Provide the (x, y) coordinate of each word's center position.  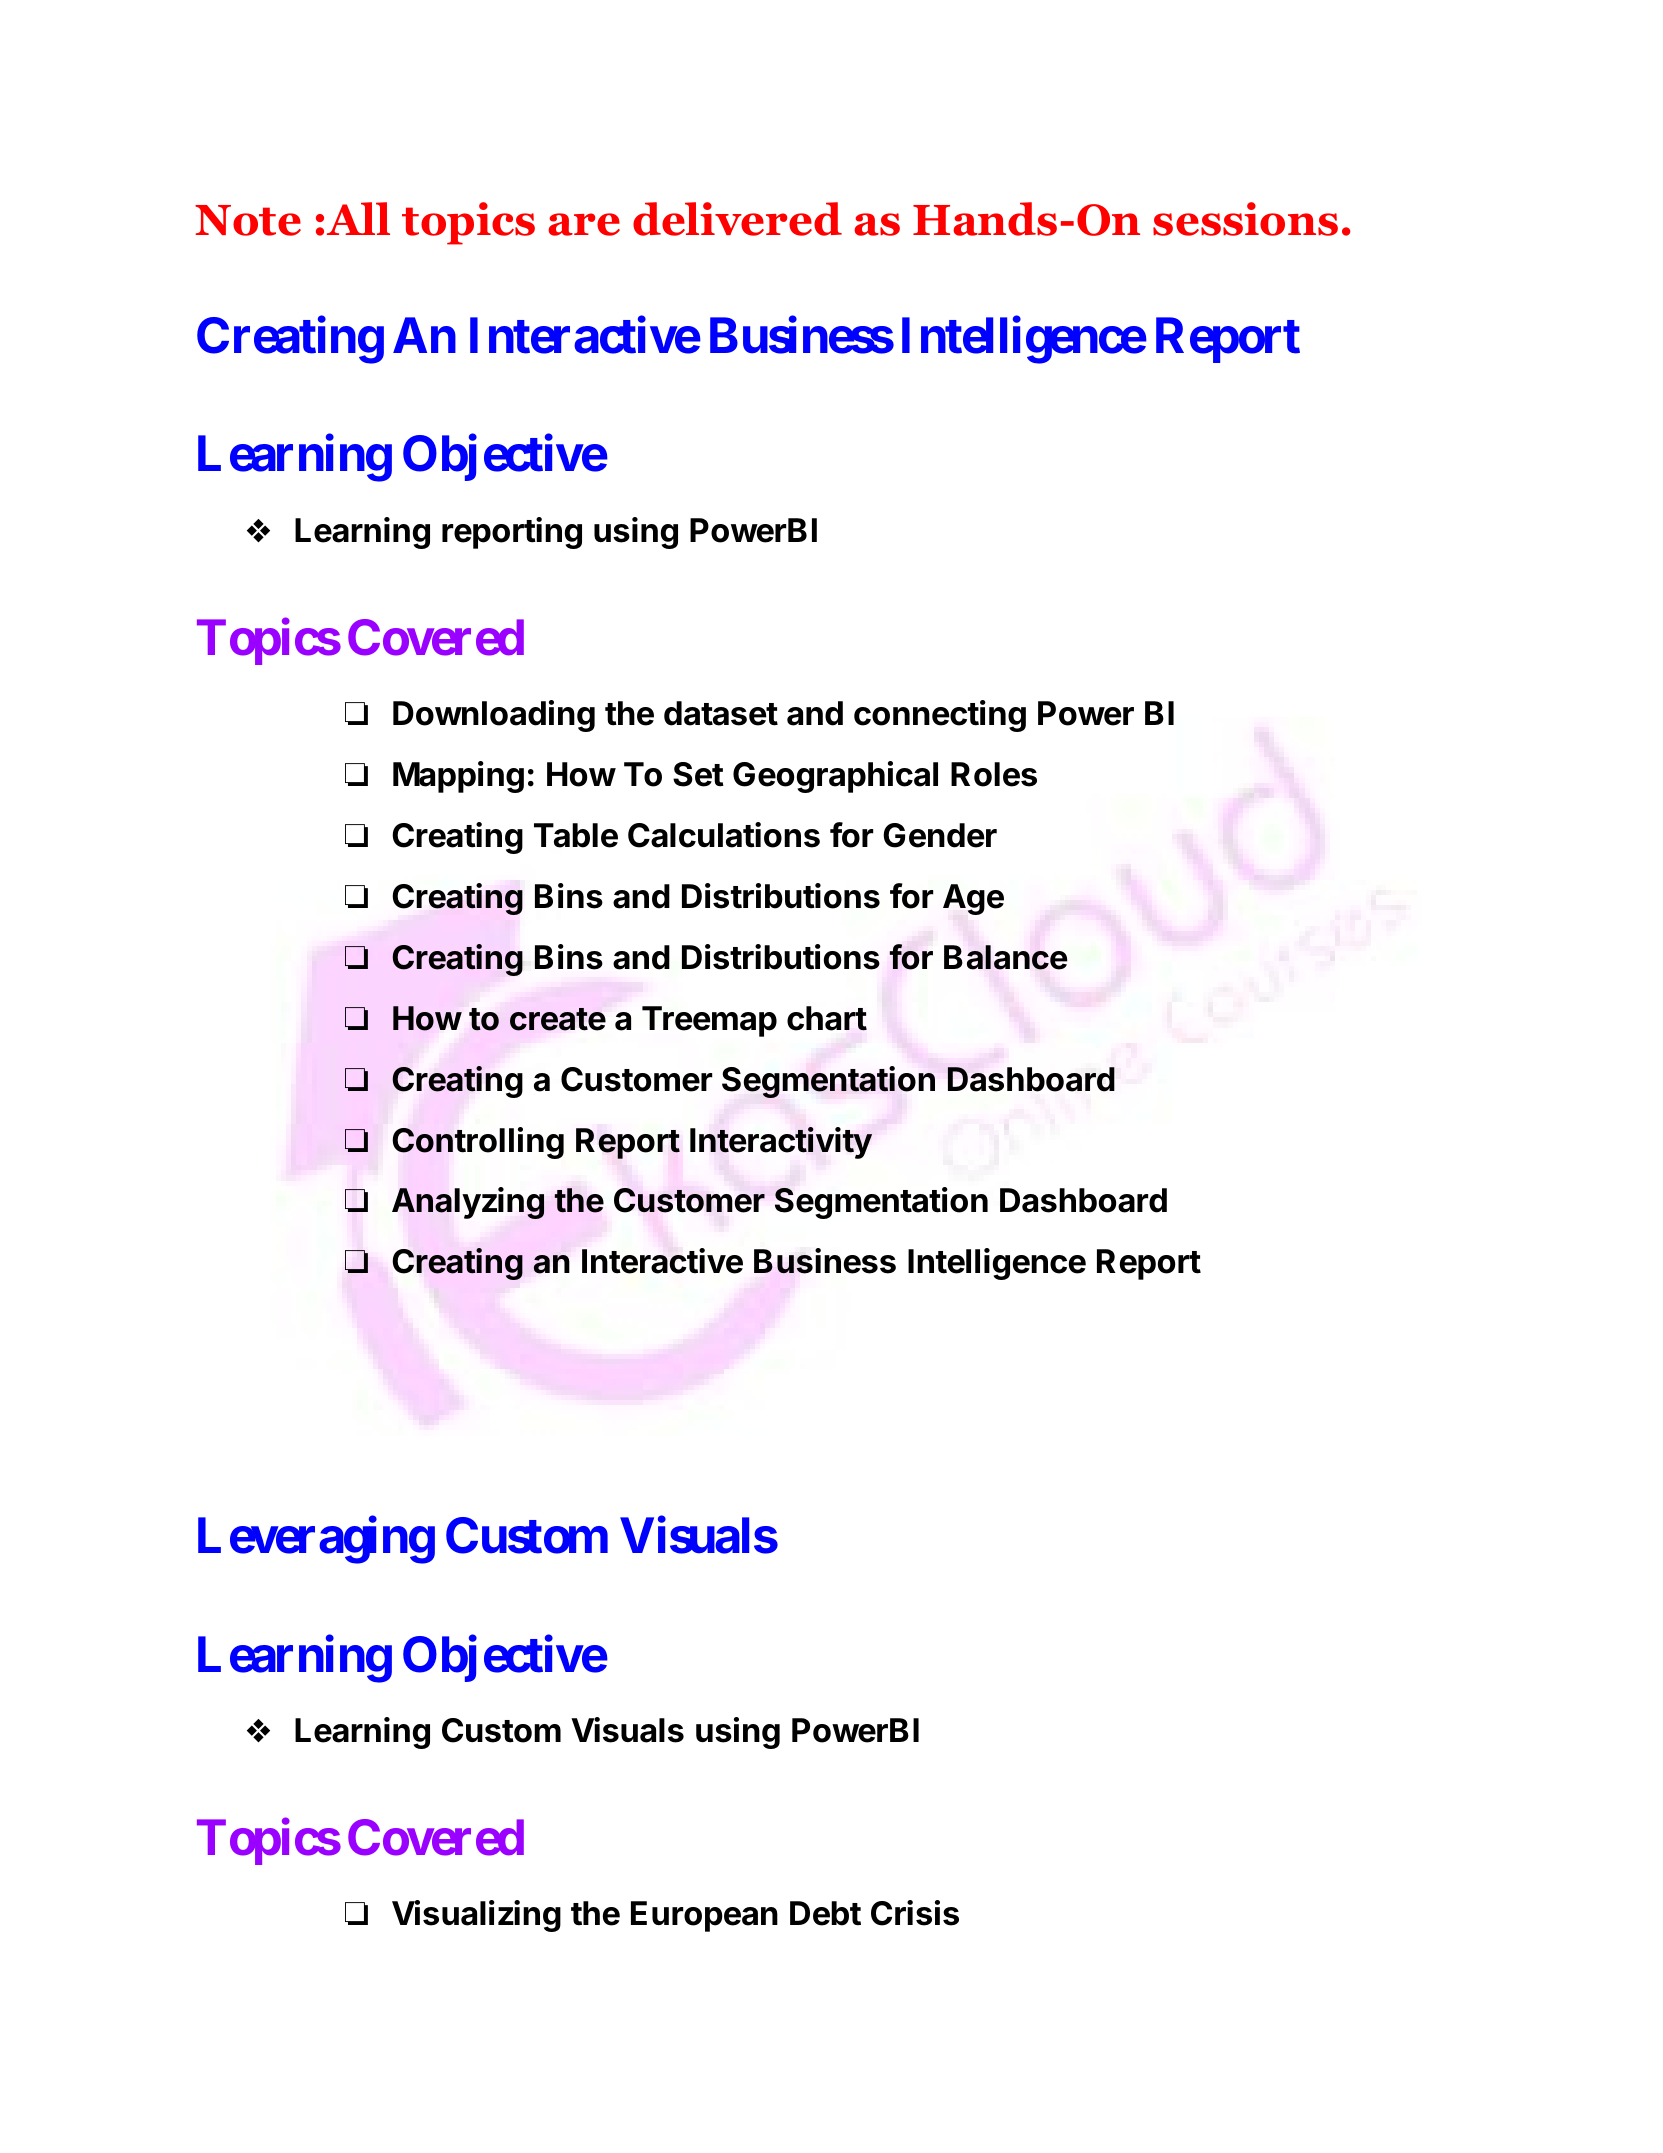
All (358, 218)
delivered (737, 219)
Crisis (915, 1913)
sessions (1245, 219)
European (704, 1916)
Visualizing (476, 1916)
